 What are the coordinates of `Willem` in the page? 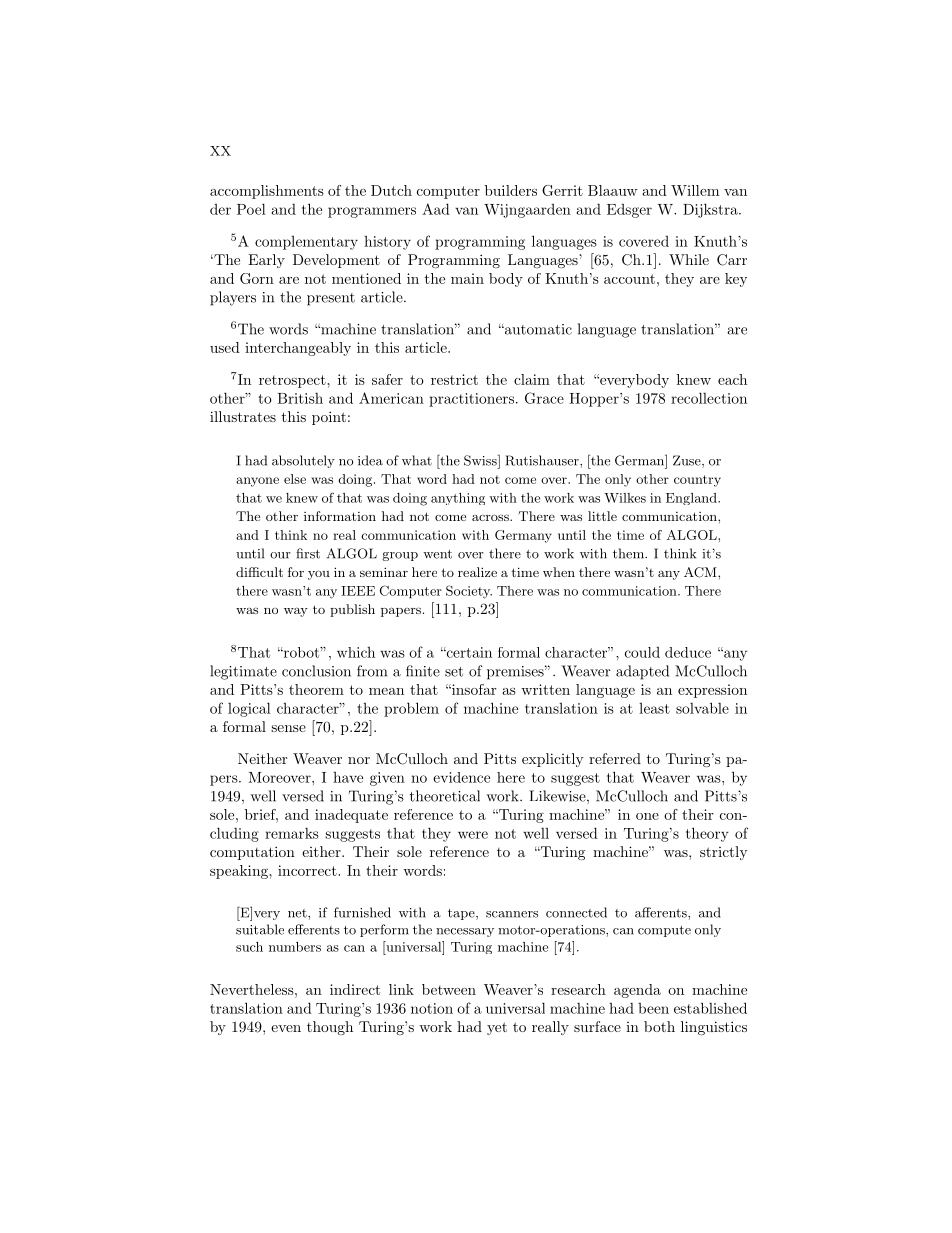 It's located at (695, 190).
